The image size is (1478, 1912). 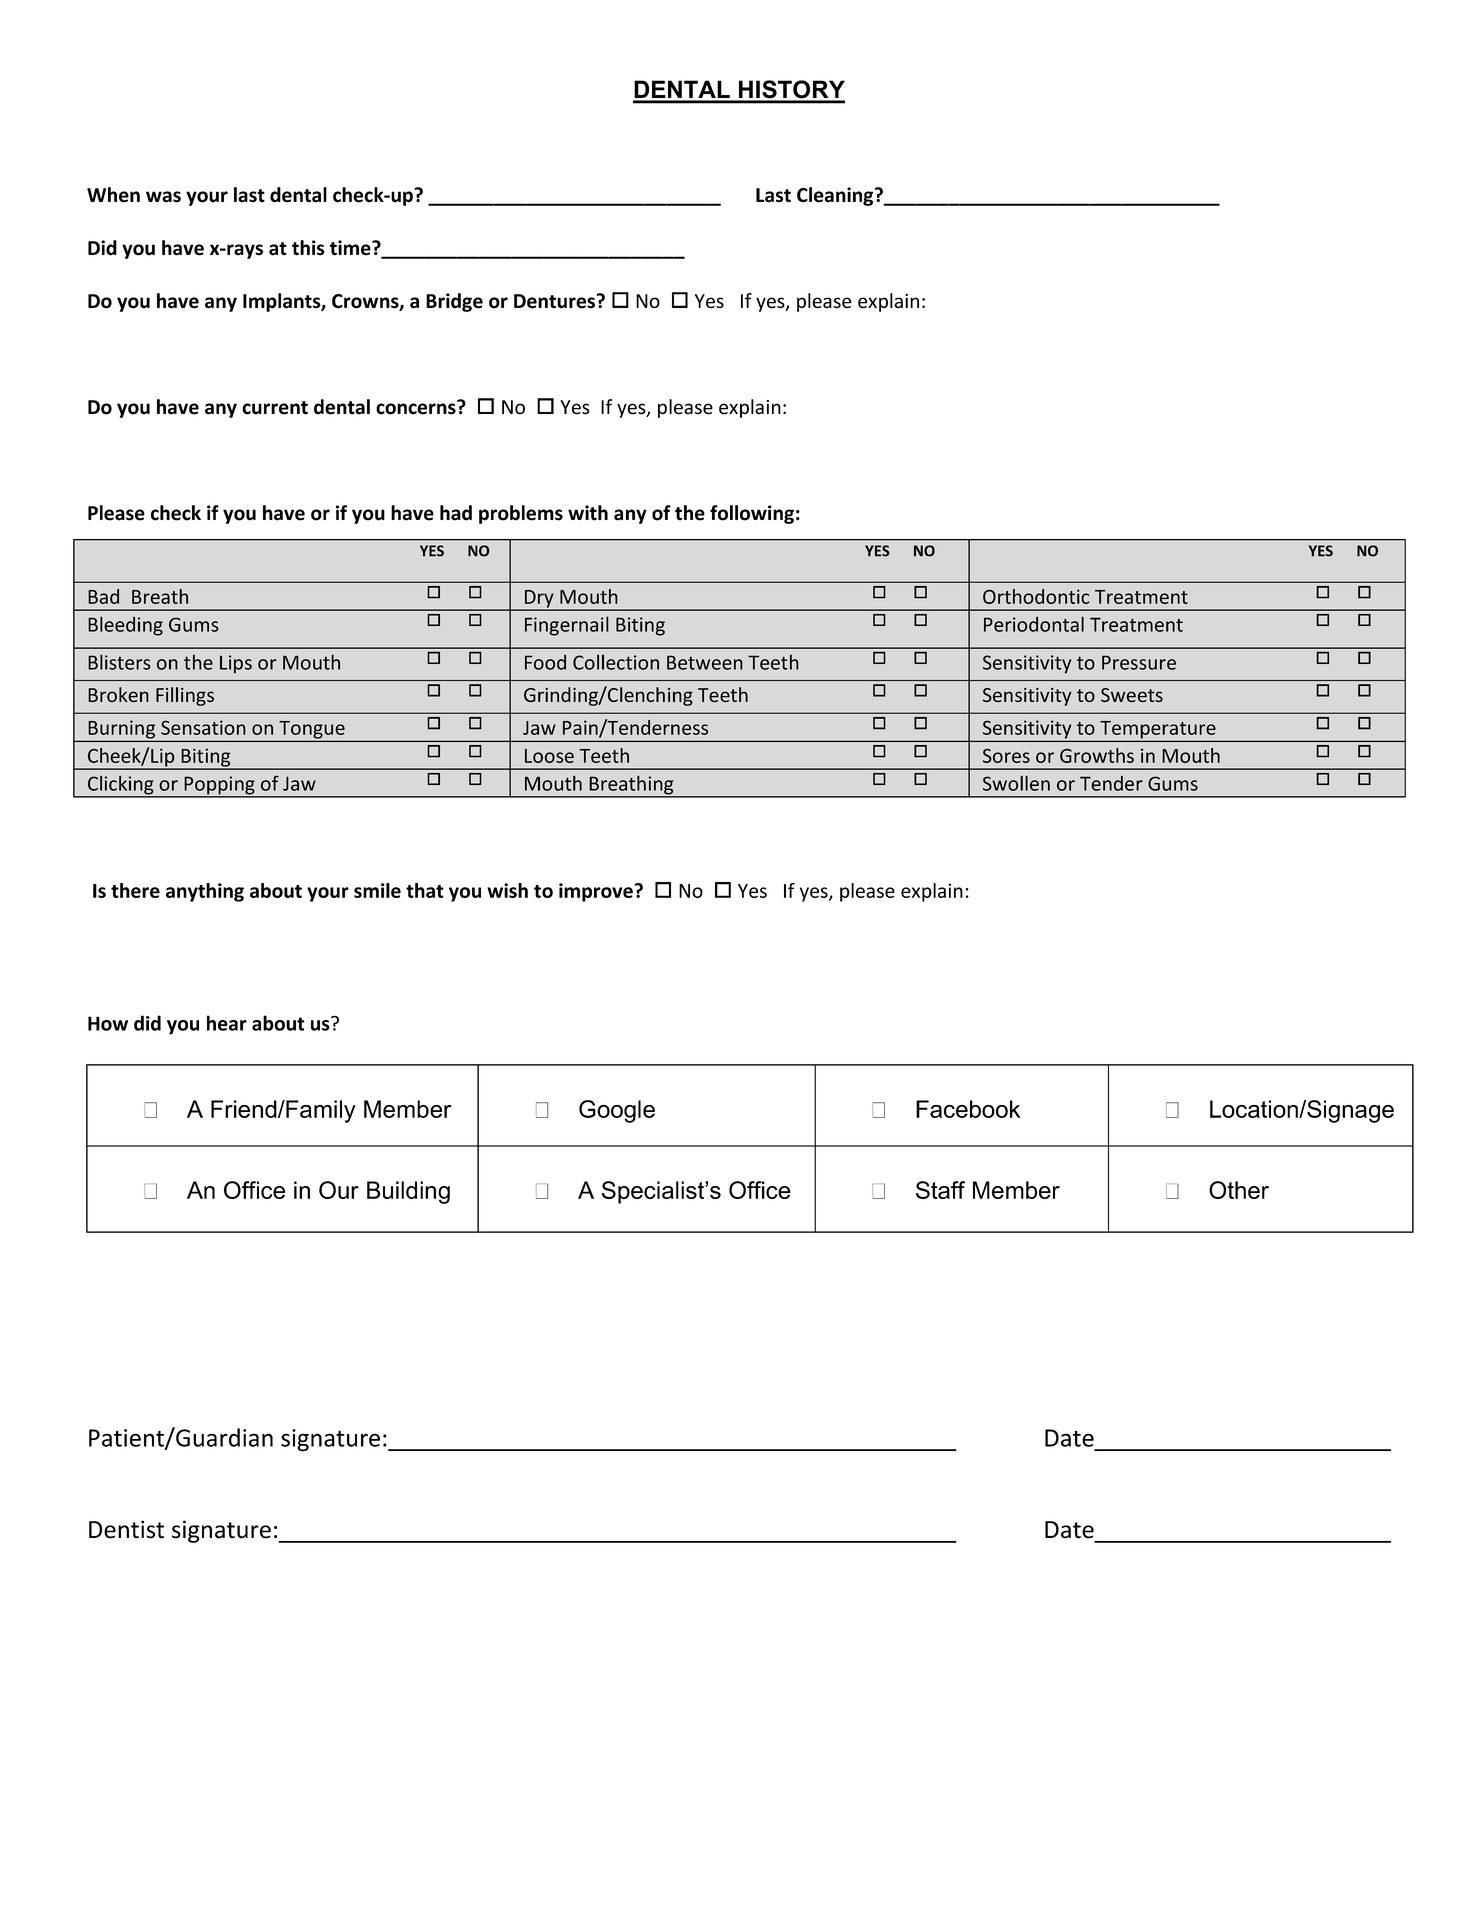 What do you see at coordinates (705, 662) in the document?
I see `Between` at bounding box center [705, 662].
